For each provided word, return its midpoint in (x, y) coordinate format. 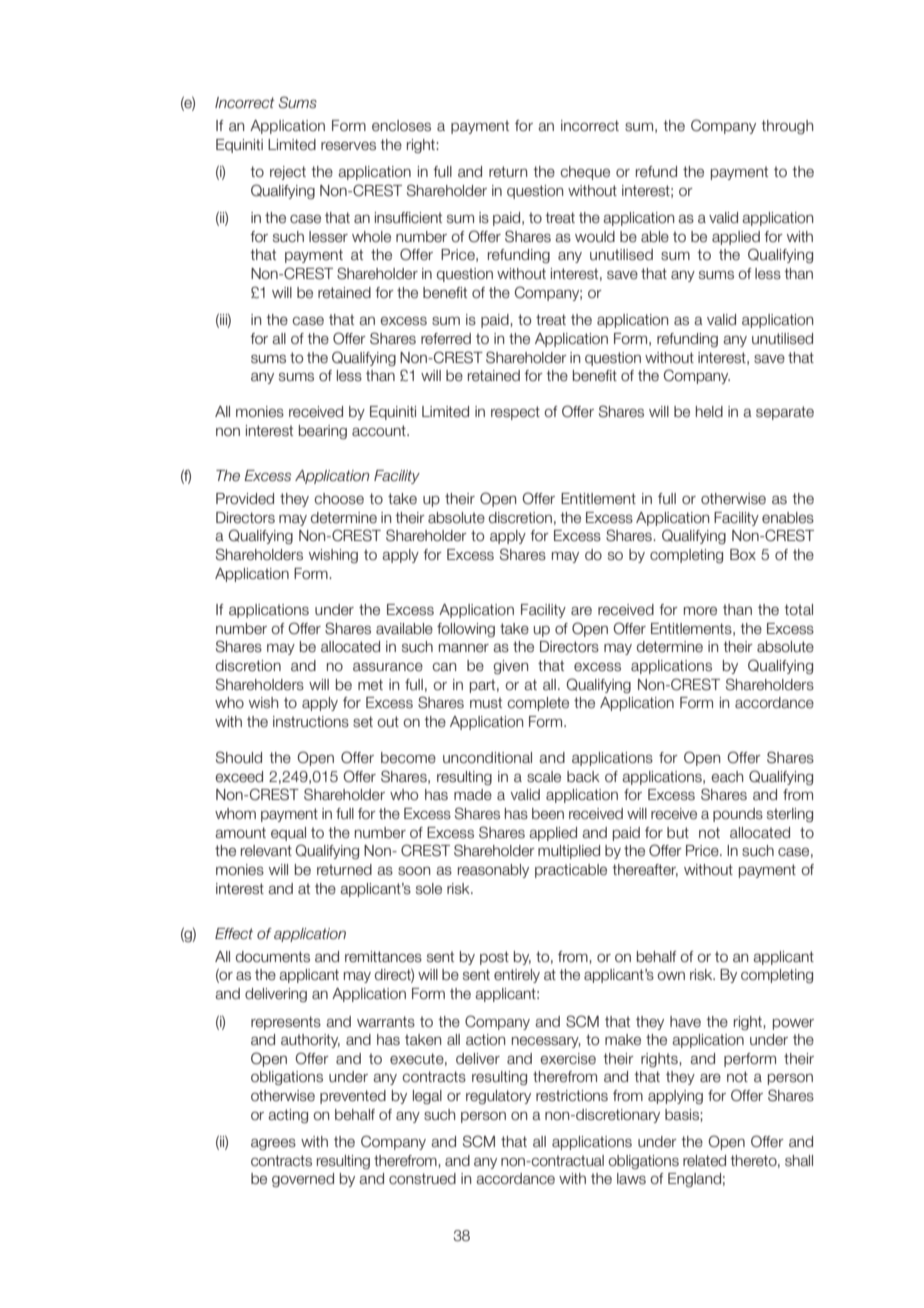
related (704, 1161)
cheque (585, 173)
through (787, 127)
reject (288, 173)
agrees (273, 1144)
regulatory (498, 1097)
